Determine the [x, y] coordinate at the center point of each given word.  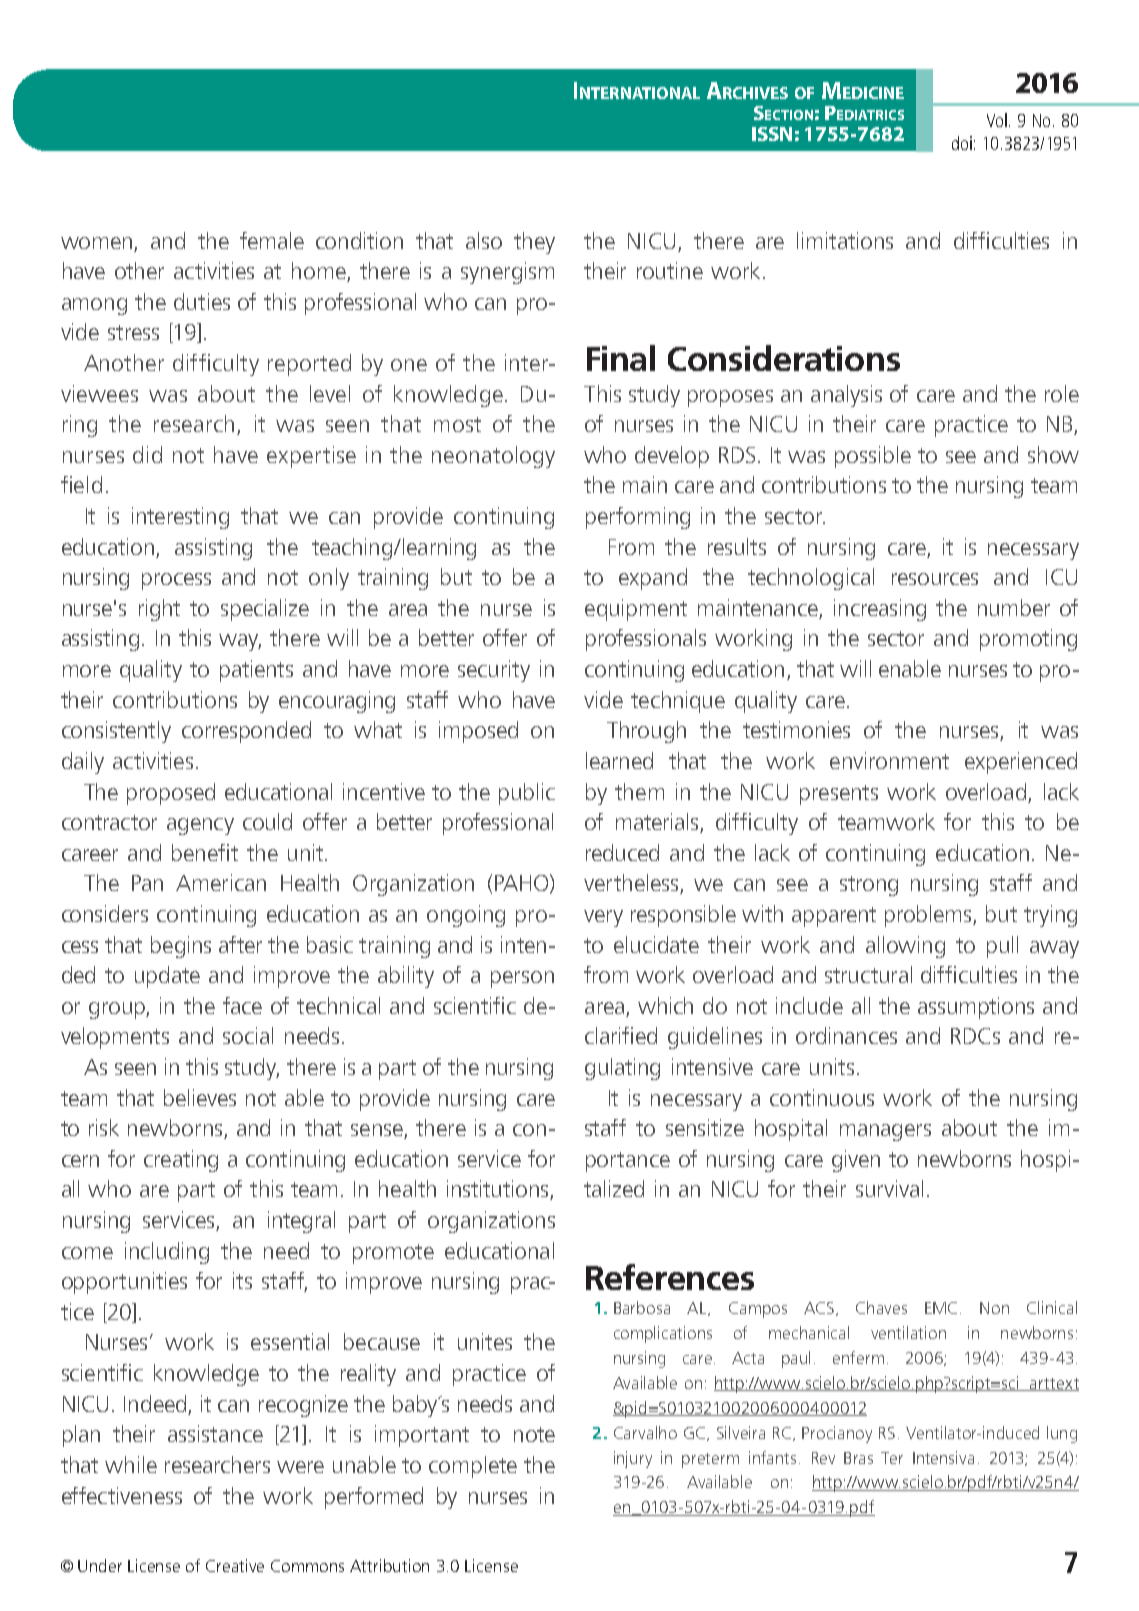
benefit [205, 852]
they [534, 243]
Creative [235, 1565]
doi [962, 143]
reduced [622, 852]
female [272, 240]
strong [869, 886]
